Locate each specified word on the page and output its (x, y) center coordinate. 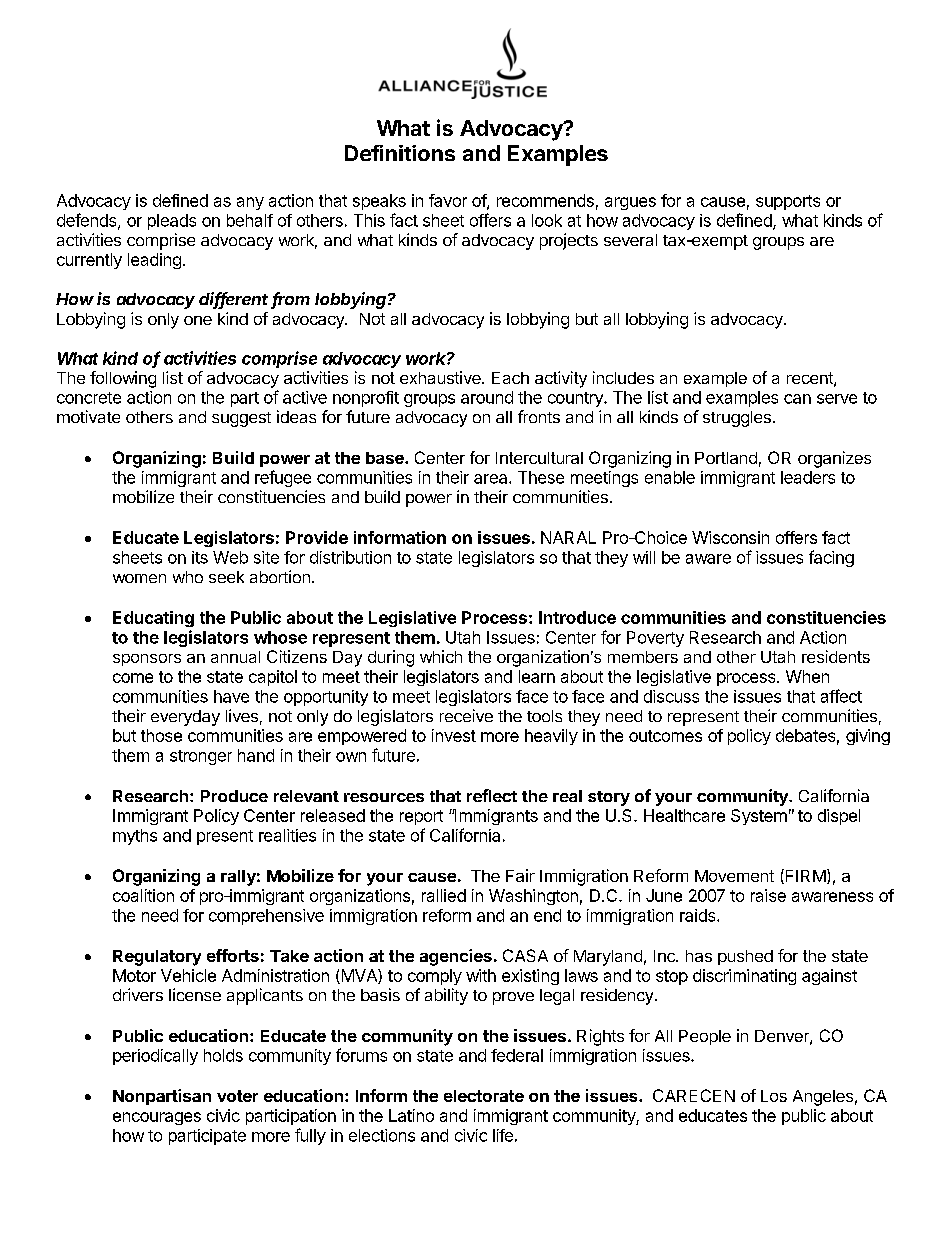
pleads (172, 222)
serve (837, 399)
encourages (157, 1118)
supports (788, 202)
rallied (444, 895)
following (123, 379)
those (161, 735)
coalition (143, 895)
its (200, 557)
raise (768, 895)
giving (868, 737)
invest (454, 735)
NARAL (568, 537)
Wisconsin (730, 537)
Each (510, 378)
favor (448, 200)
